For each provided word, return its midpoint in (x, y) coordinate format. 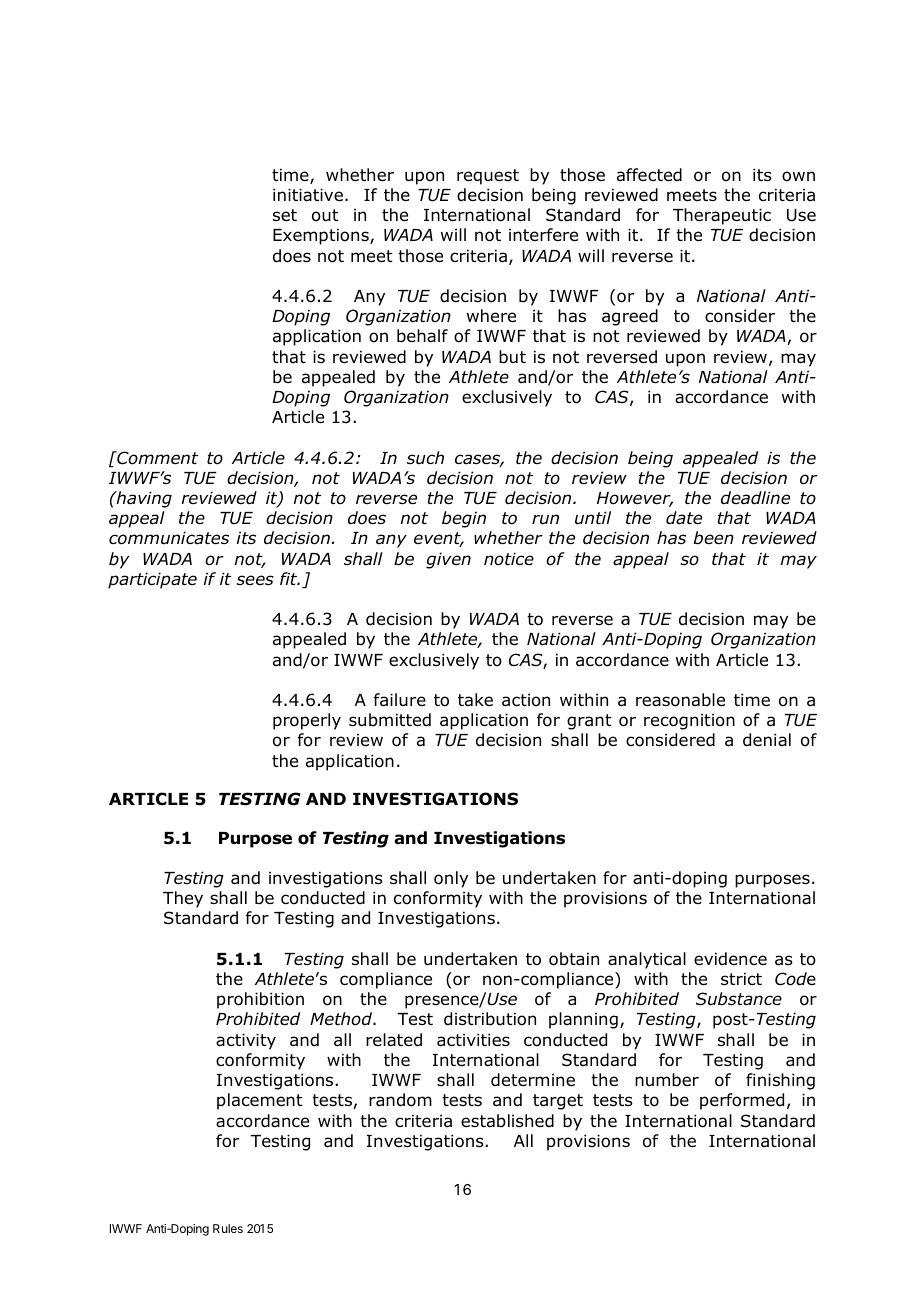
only (451, 879)
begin (464, 519)
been (714, 538)
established (507, 1121)
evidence (730, 959)
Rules (228, 1228)
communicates (169, 538)
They (183, 899)
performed (742, 1101)
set (285, 215)
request (488, 177)
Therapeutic (722, 216)
